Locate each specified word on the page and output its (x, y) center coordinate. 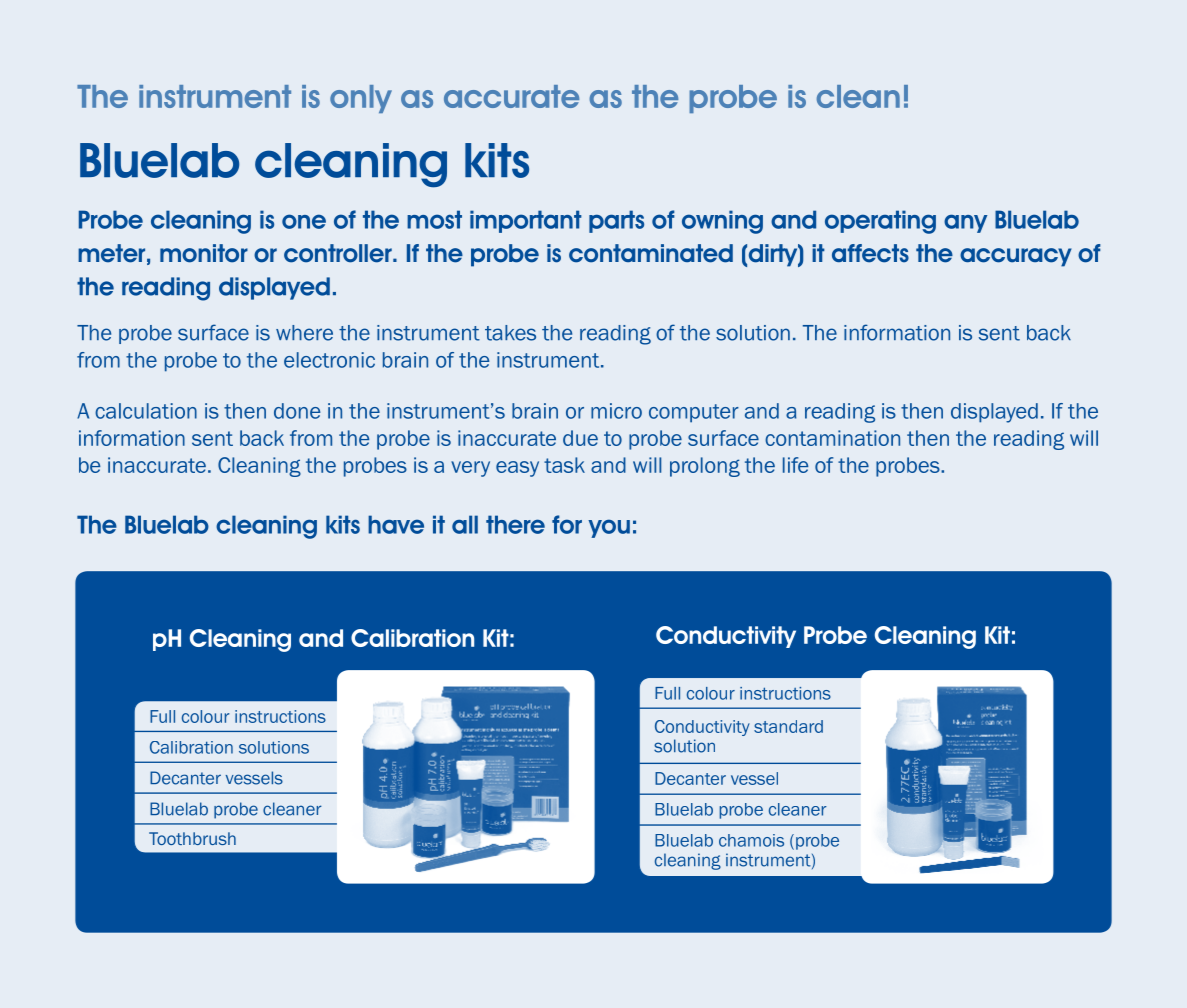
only (361, 99)
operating (880, 222)
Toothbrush (192, 838)
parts (616, 221)
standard (788, 726)
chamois (751, 840)
